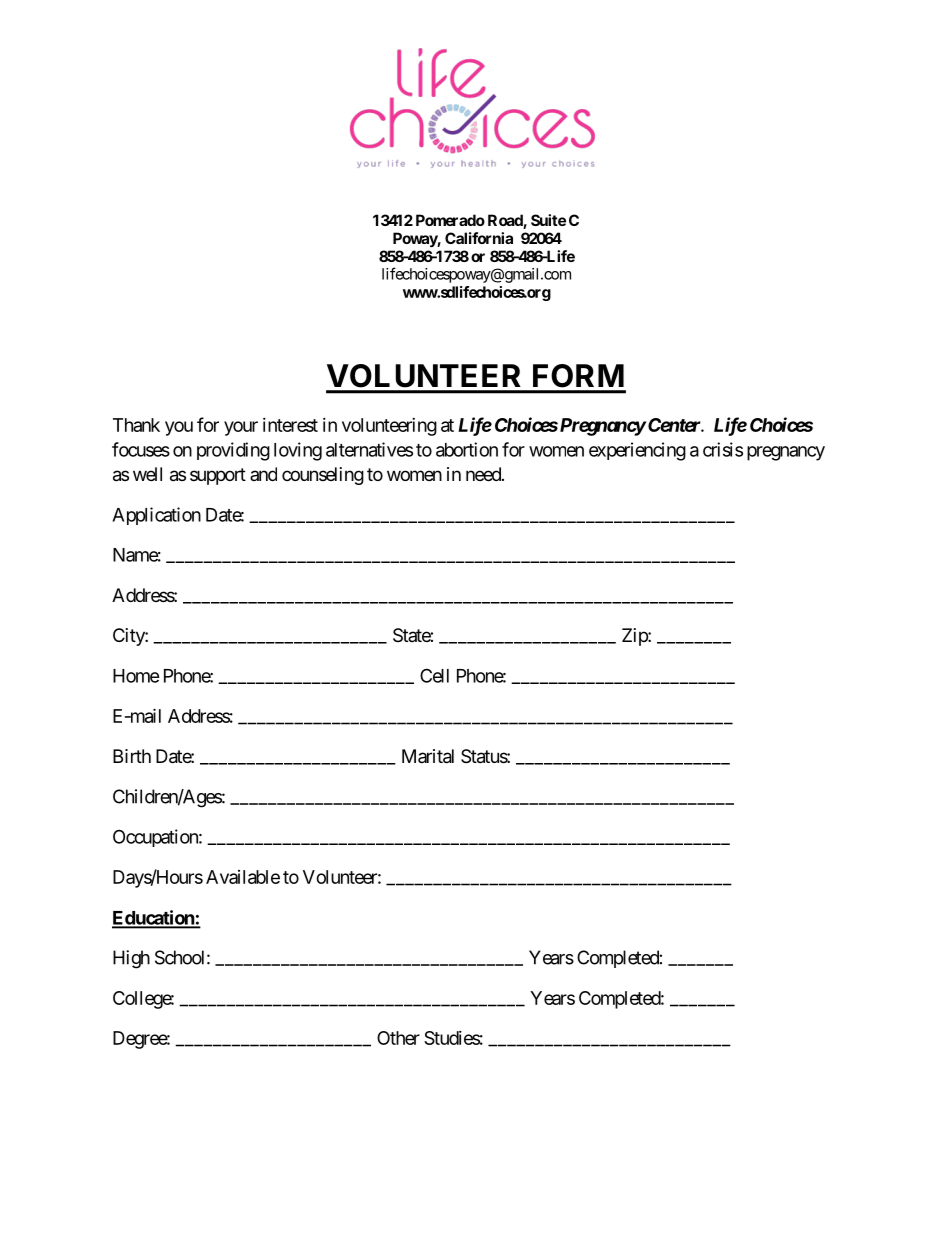 The height and width of the document is (1233, 952). I want to click on Other, so click(398, 1038).
